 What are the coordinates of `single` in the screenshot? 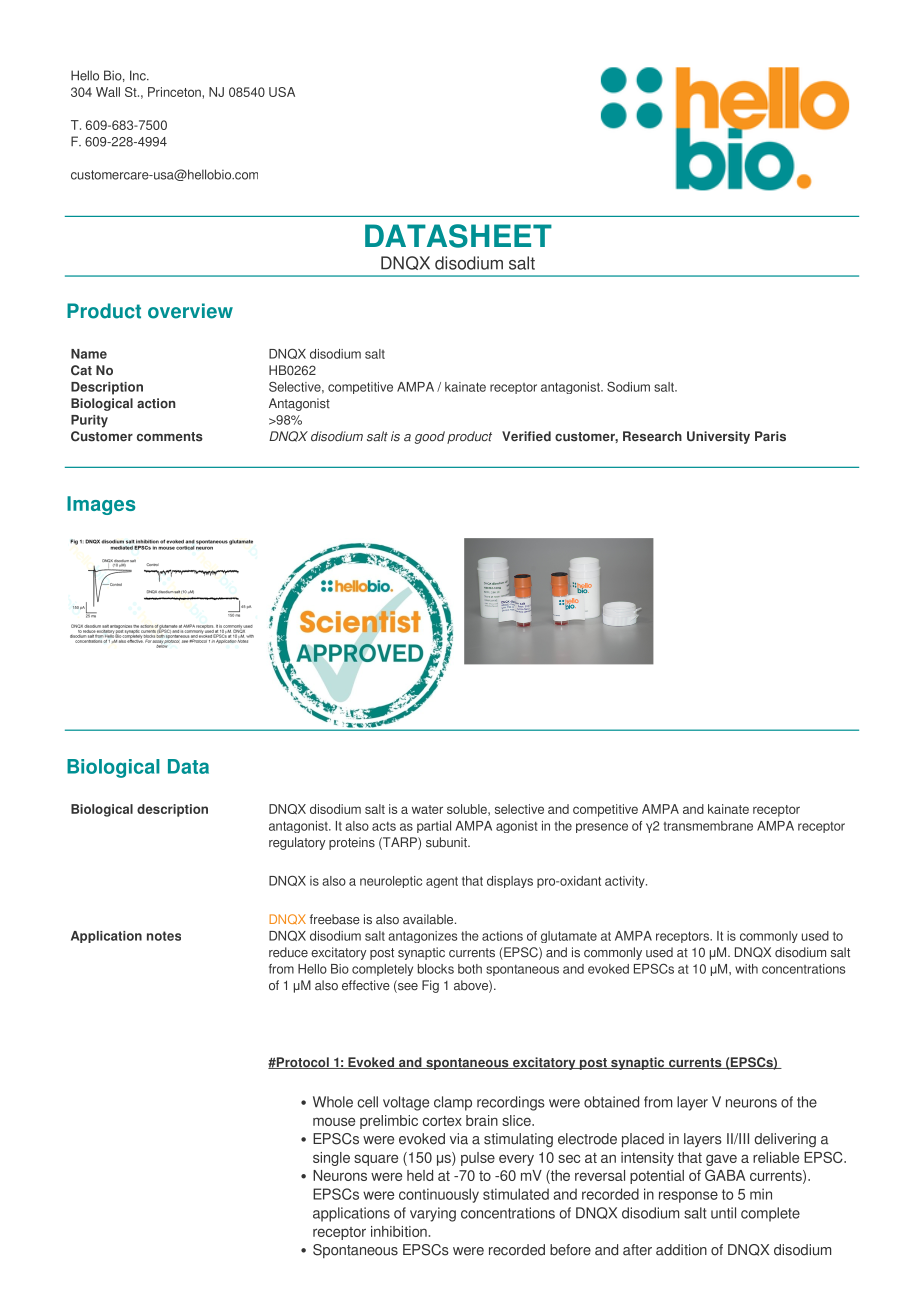 It's located at (331, 1159).
